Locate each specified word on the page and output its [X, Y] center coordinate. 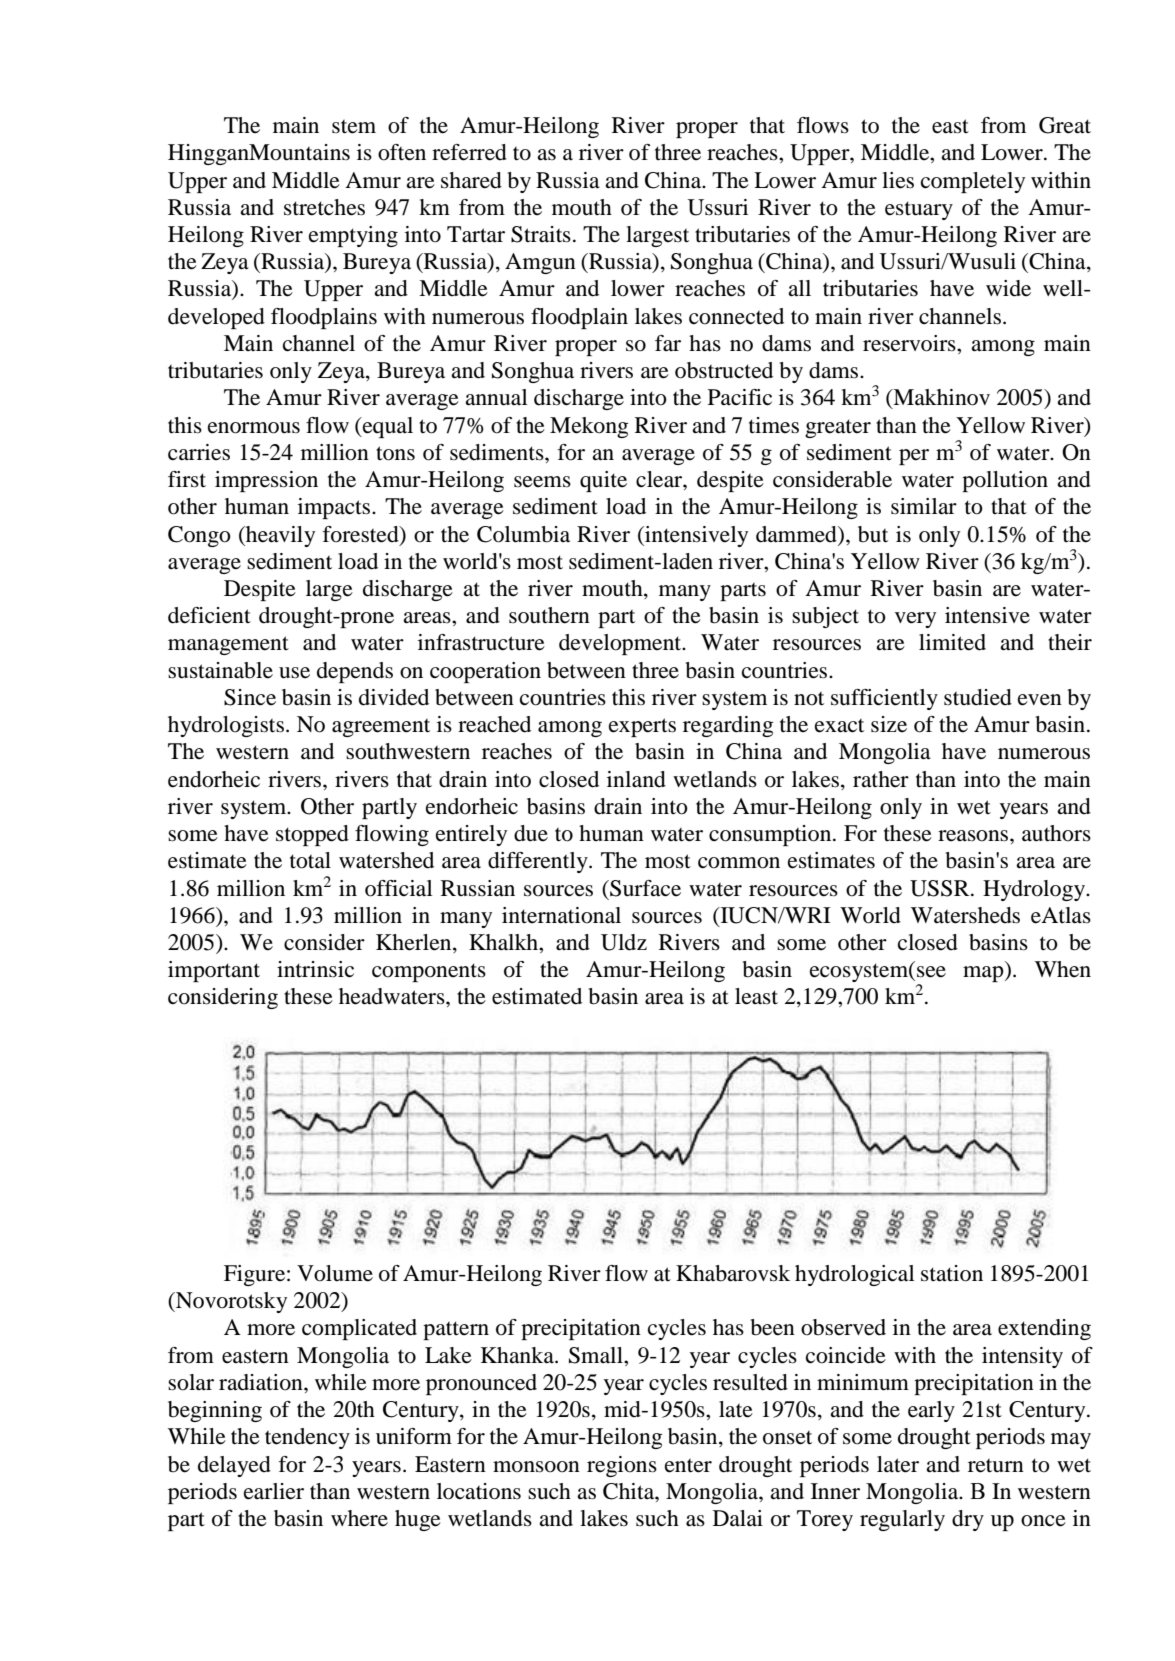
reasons [974, 836]
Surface [644, 888]
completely [973, 182]
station [952, 1273]
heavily [279, 536]
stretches [324, 207]
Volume [335, 1273]
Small [597, 1355]
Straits [541, 234]
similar [924, 506]
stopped [312, 835]
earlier [274, 1491]
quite [603, 481]
